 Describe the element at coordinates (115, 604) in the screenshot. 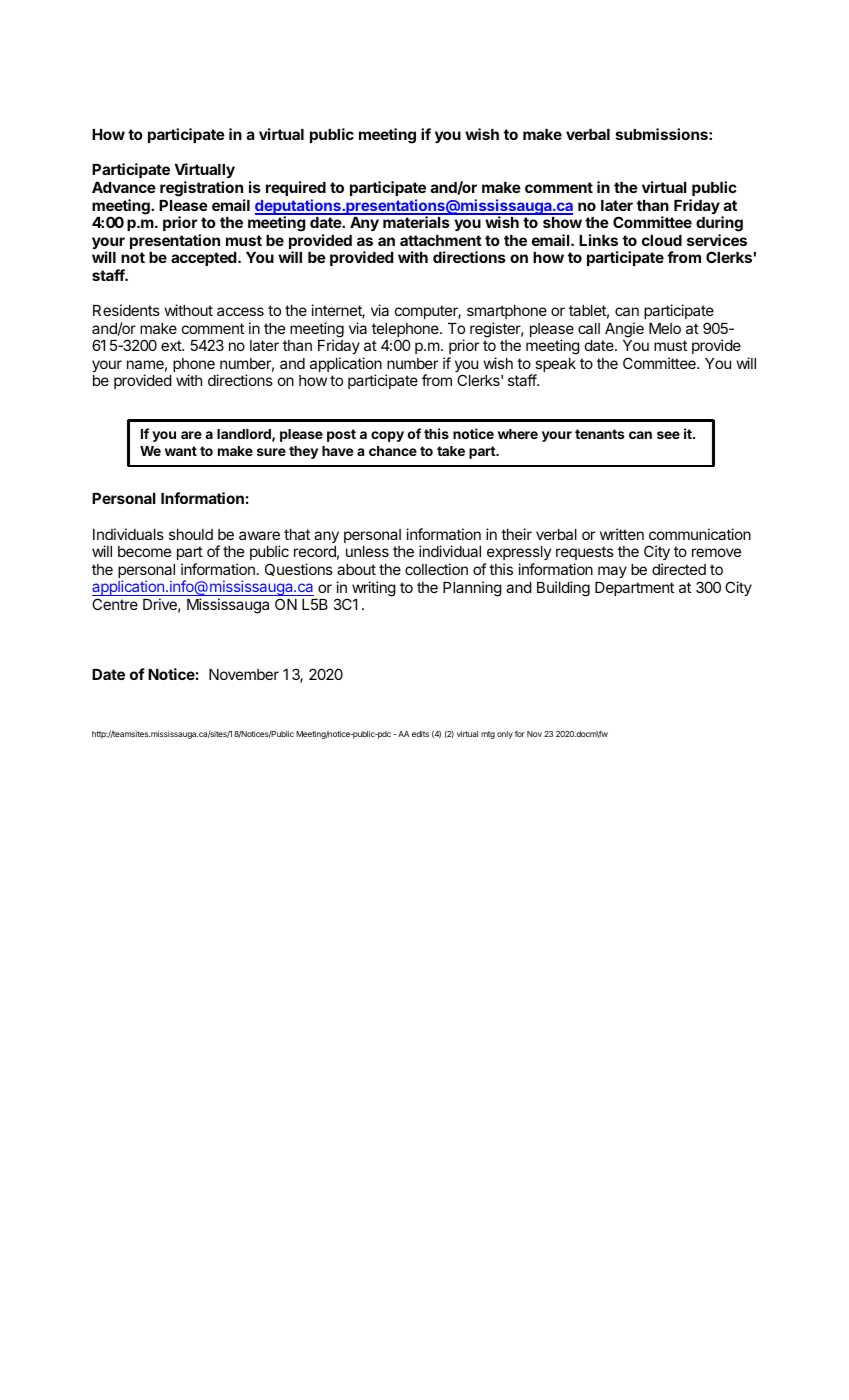

I see `Centre` at that location.
